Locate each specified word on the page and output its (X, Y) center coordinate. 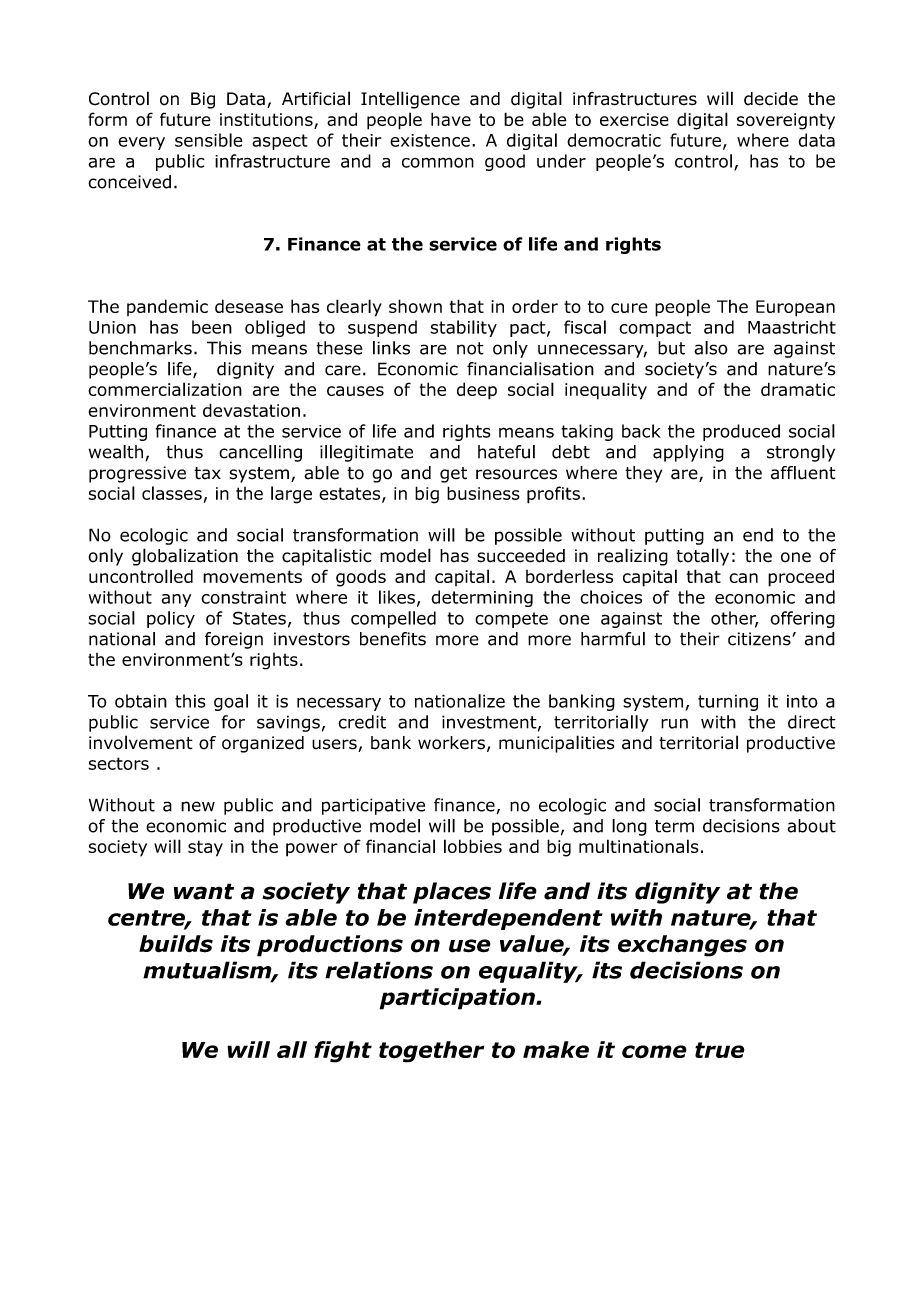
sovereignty (786, 121)
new (198, 806)
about (811, 826)
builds (176, 944)
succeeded (521, 556)
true (720, 1050)
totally (702, 557)
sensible (209, 140)
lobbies (473, 846)
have (451, 119)
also (711, 348)
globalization (185, 557)
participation (458, 999)
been (212, 327)
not (470, 348)
